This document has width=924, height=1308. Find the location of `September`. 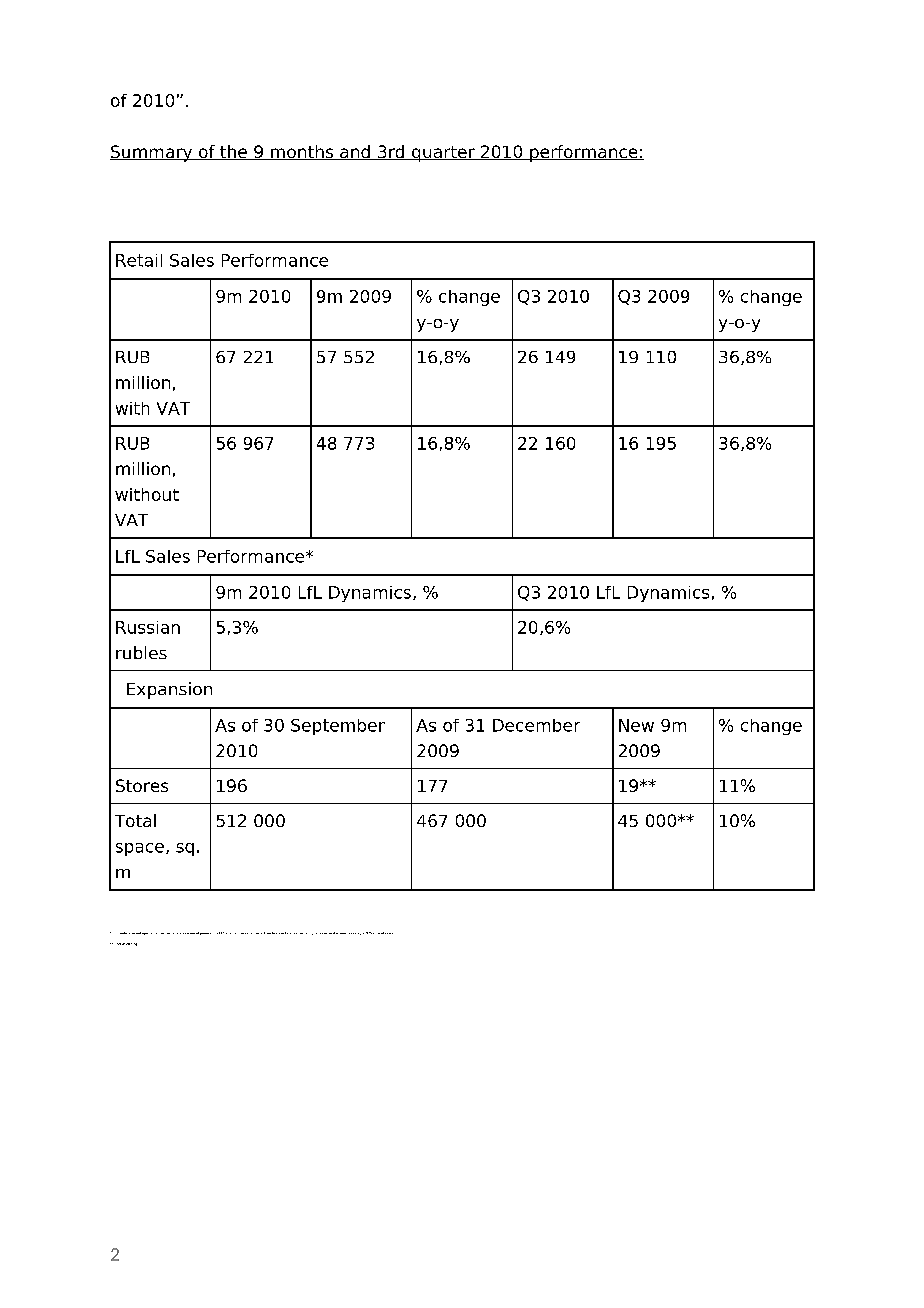

September is located at coordinates (338, 727).
